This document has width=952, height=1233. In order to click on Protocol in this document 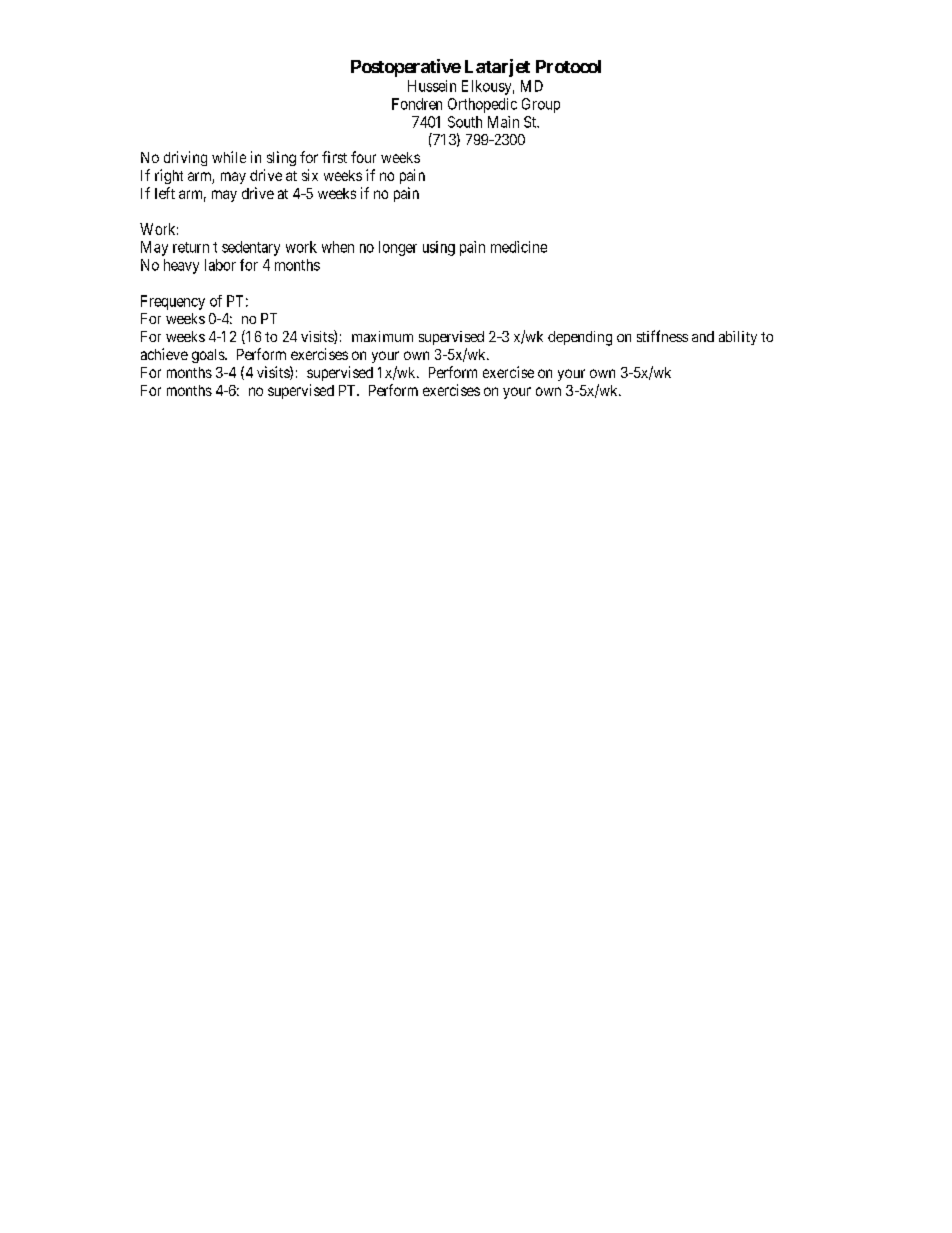, I will do `click(568, 66)`.
